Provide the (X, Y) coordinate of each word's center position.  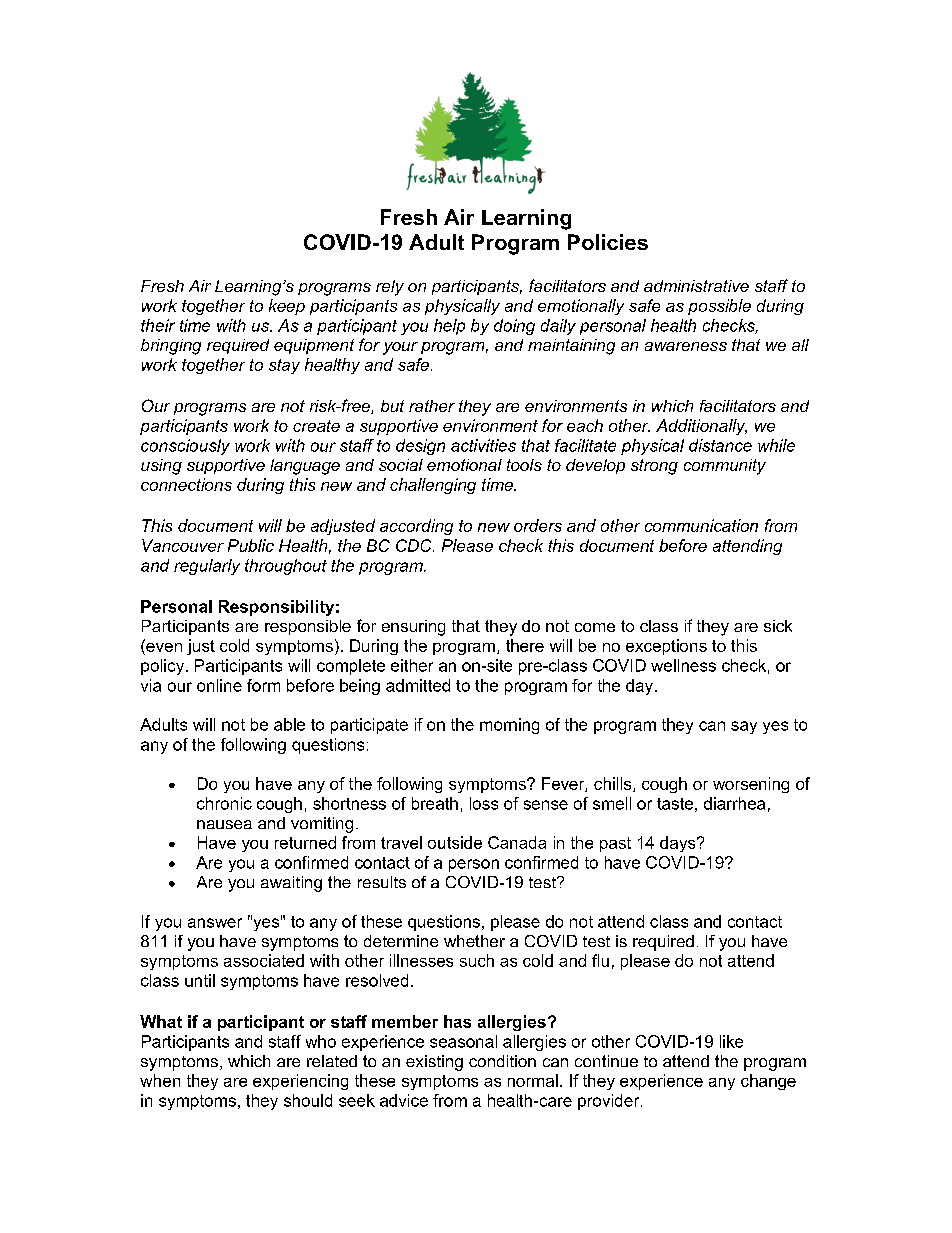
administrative (696, 286)
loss (484, 803)
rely (390, 288)
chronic (224, 803)
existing (434, 1063)
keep (287, 307)
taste (675, 804)
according (416, 527)
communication (701, 525)
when (160, 1080)
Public (251, 545)
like (731, 1041)
